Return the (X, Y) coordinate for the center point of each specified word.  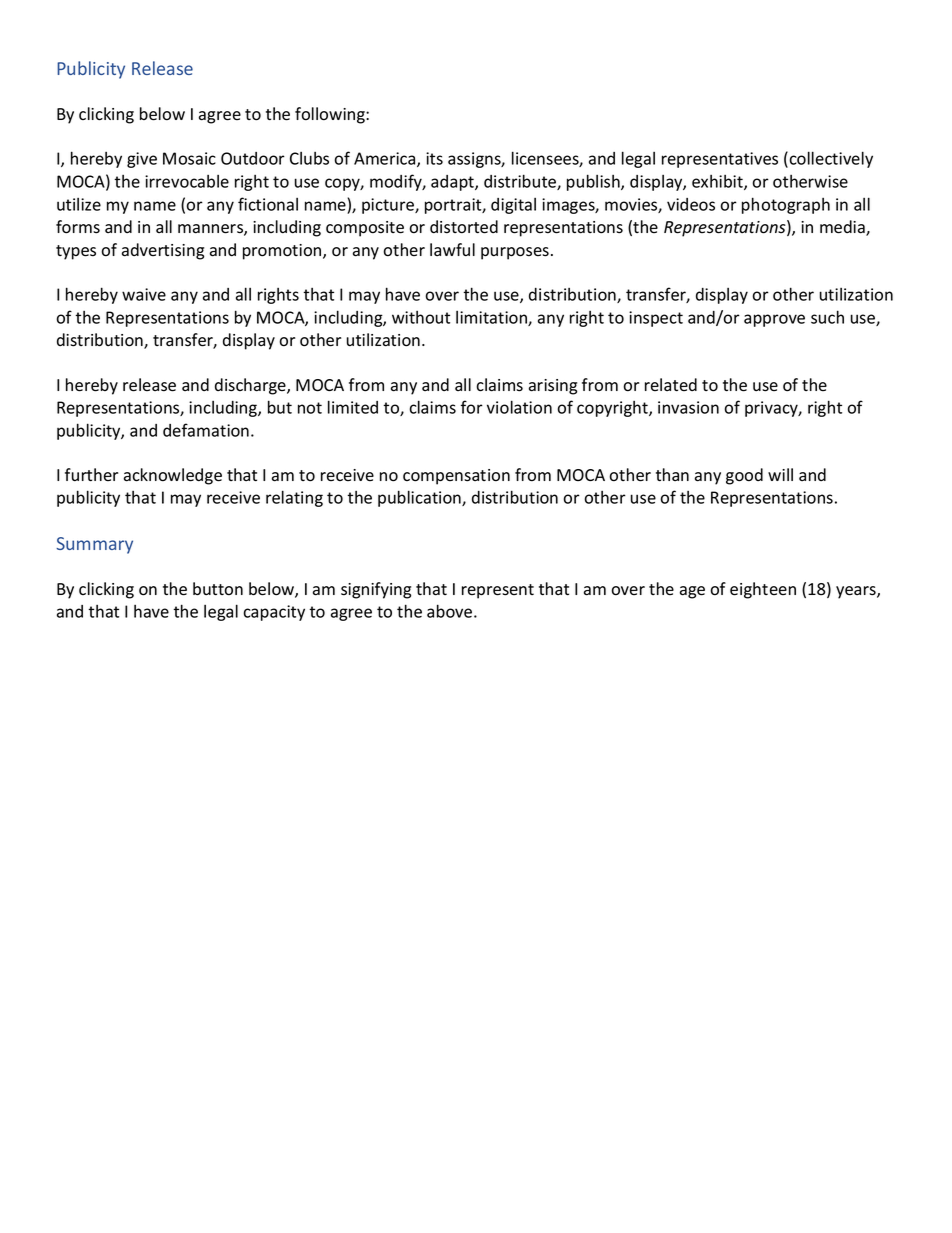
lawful (452, 249)
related (671, 384)
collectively (831, 159)
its (434, 158)
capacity (274, 613)
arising (553, 387)
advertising (163, 251)
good (744, 476)
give (142, 160)
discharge (251, 386)
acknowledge (173, 476)
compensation (456, 477)
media (843, 228)
